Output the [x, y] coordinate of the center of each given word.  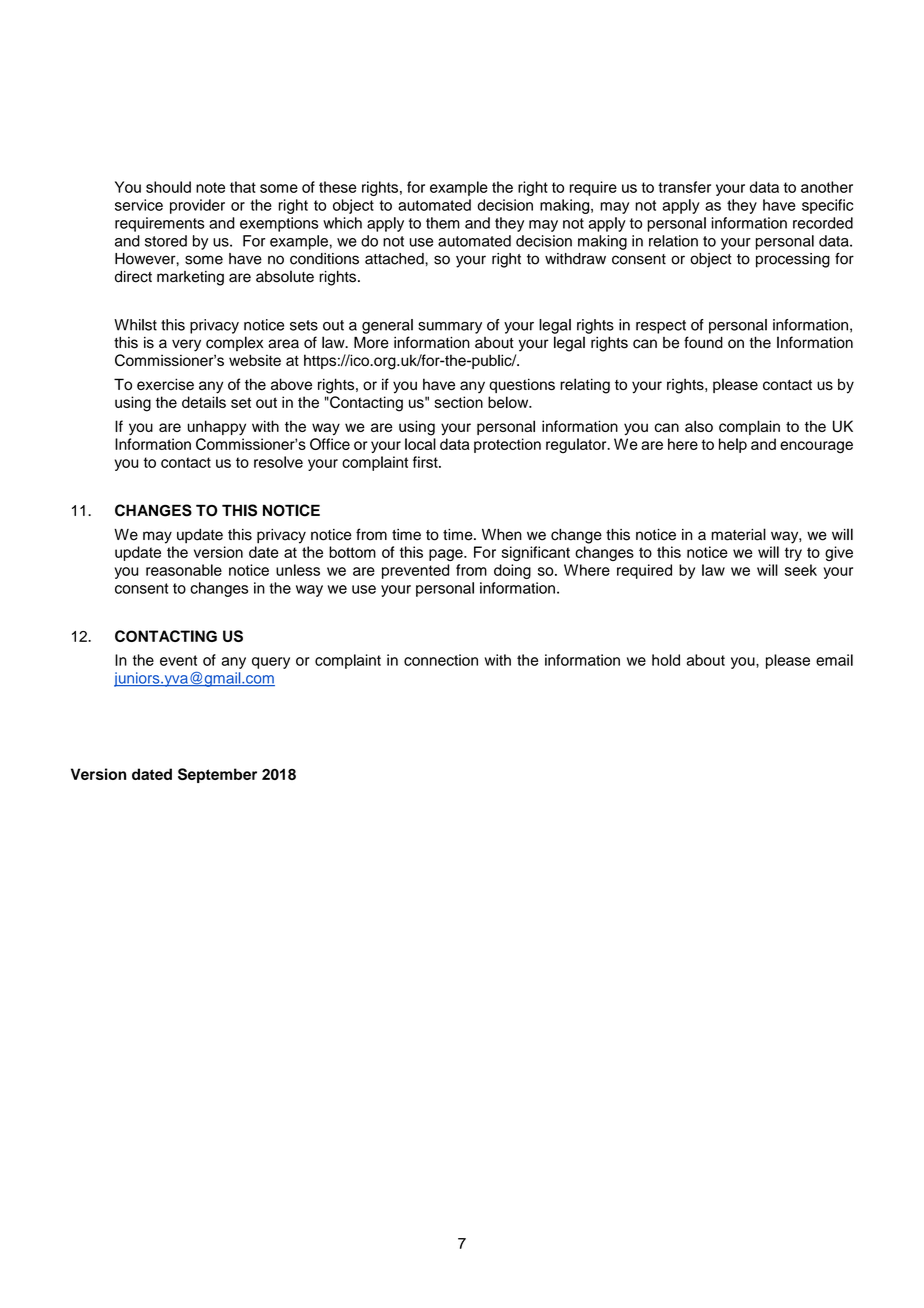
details [204, 402]
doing [512, 571]
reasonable [184, 570]
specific [827, 206]
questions [522, 385]
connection [441, 660]
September [217, 775]
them [443, 223]
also [699, 426]
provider [197, 206]
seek [801, 570]
